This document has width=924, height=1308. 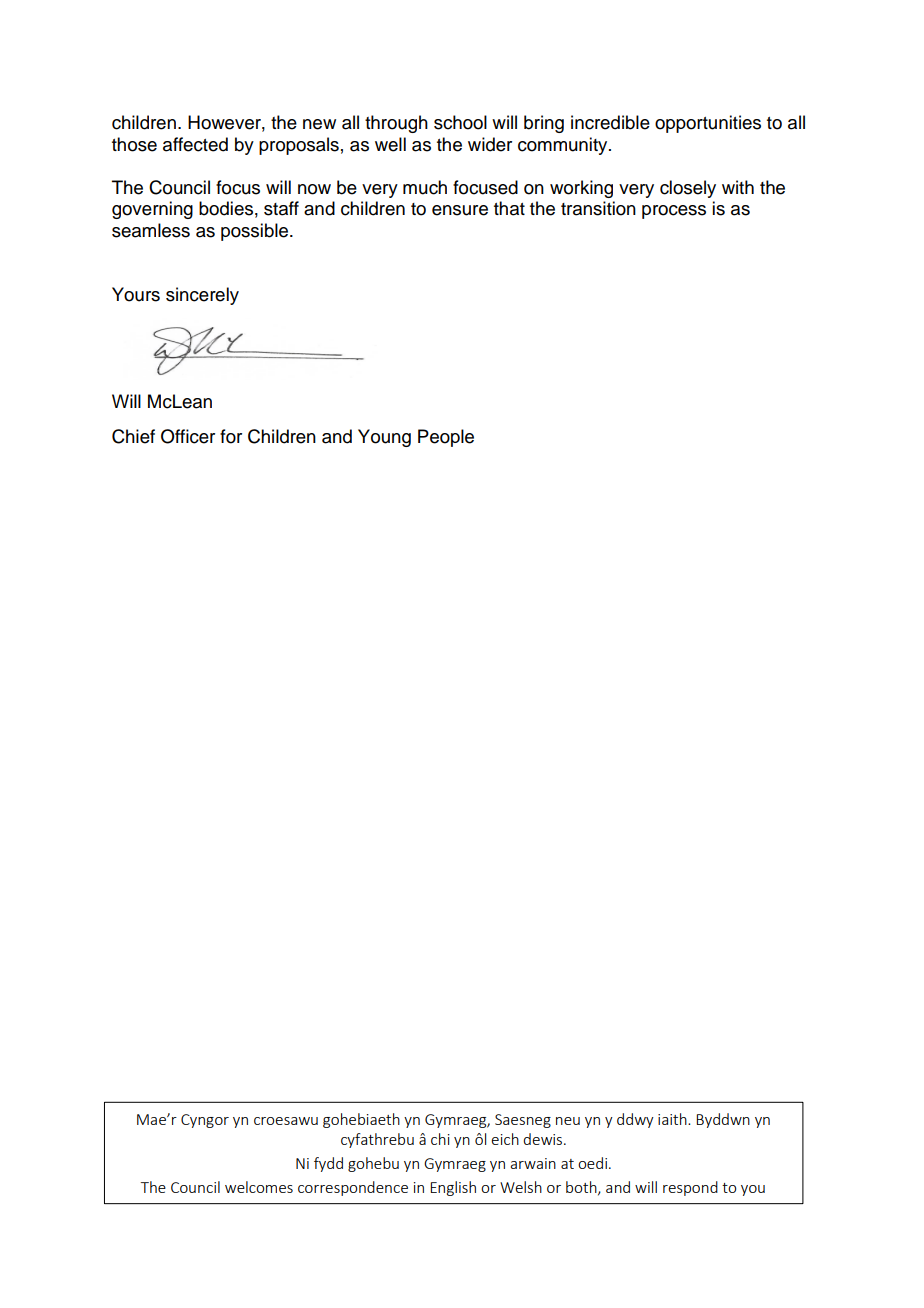 I want to click on People, so click(x=446, y=438).
